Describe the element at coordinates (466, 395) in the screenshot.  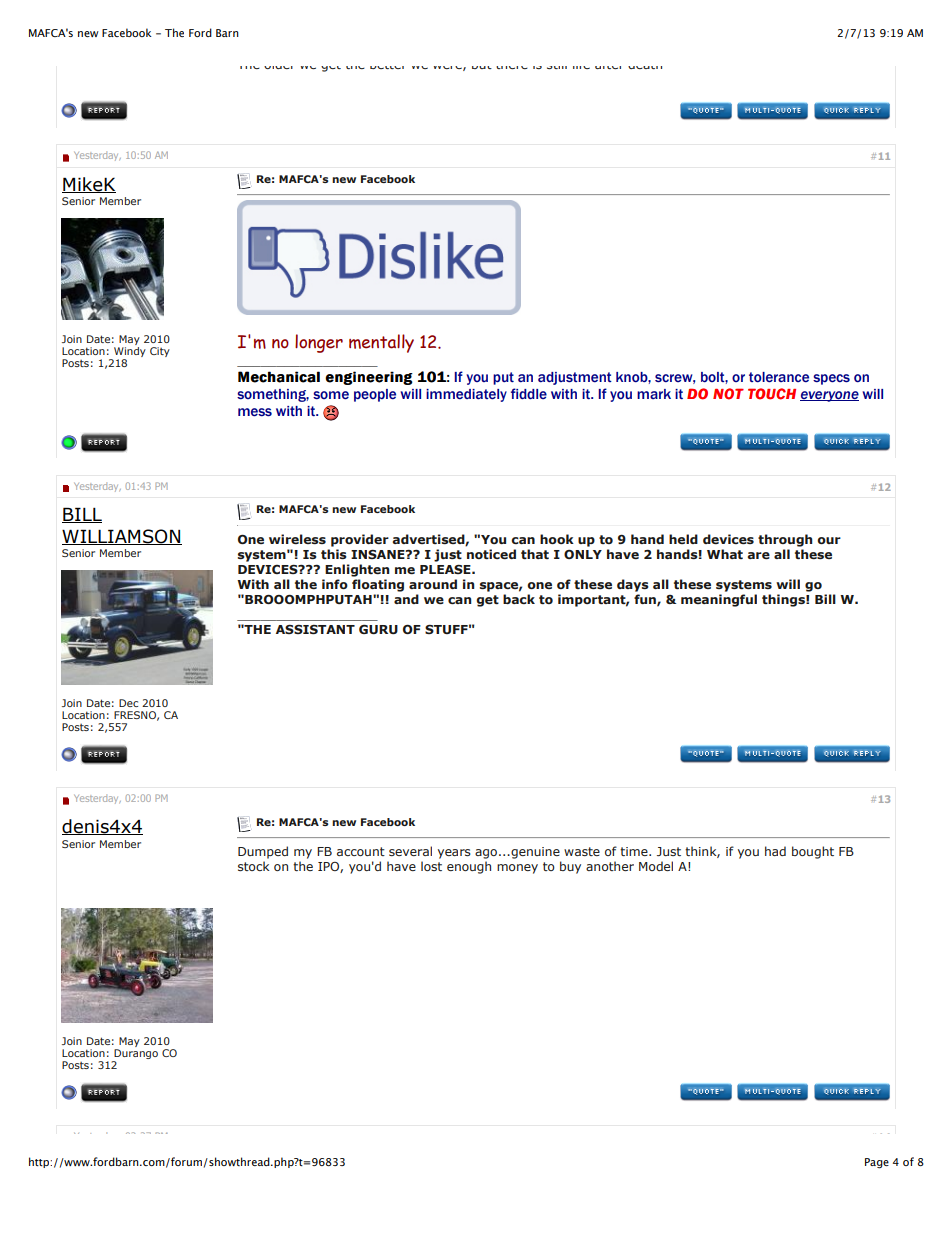
I see `immediately` at that location.
